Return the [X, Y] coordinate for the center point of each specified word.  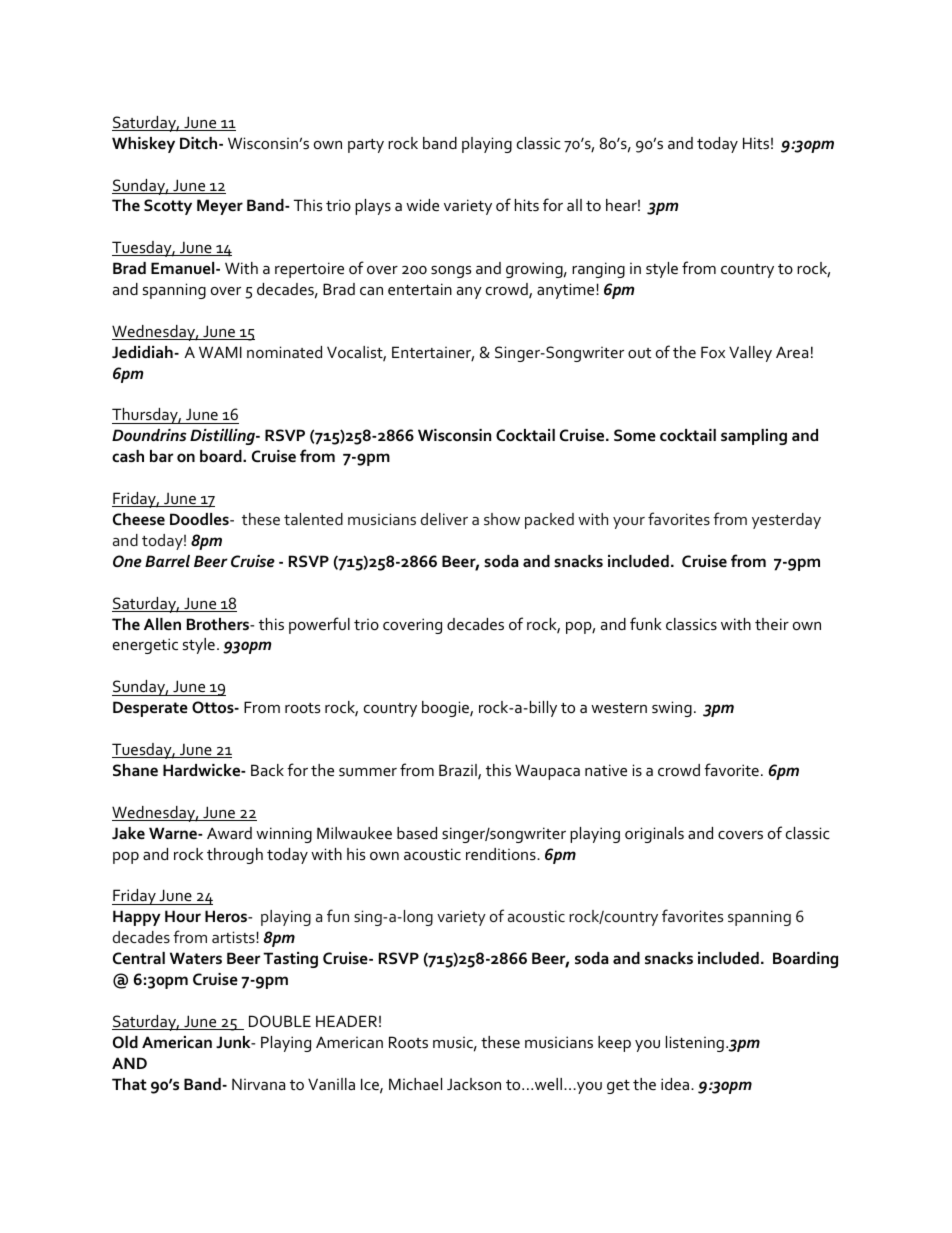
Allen [162, 624]
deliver [444, 519]
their [772, 624]
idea [676, 1084]
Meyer [220, 207]
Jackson [474, 1084]
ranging [598, 270]
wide [422, 205]
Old [125, 1042]
